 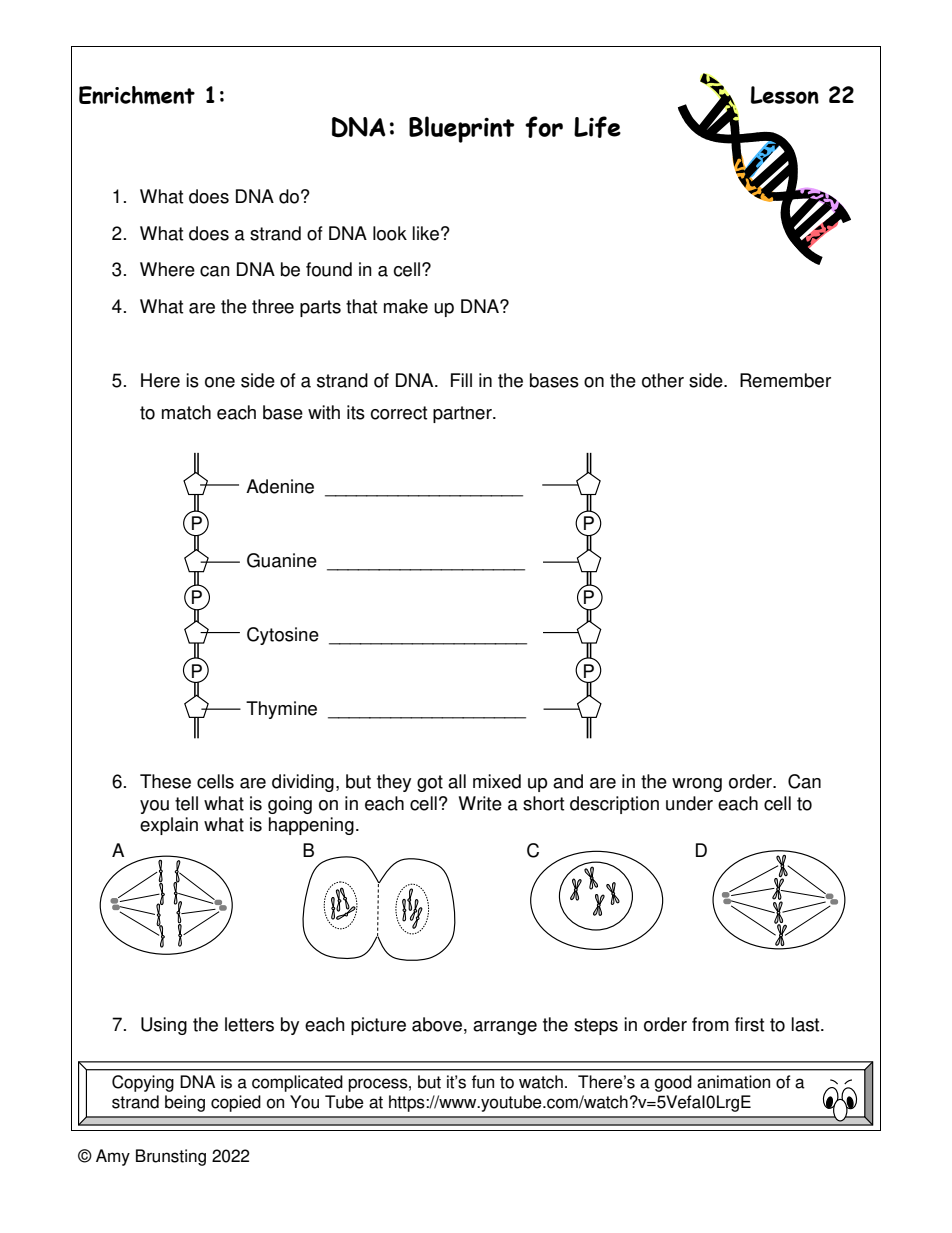 I want to click on Guanine, so click(x=282, y=560).
